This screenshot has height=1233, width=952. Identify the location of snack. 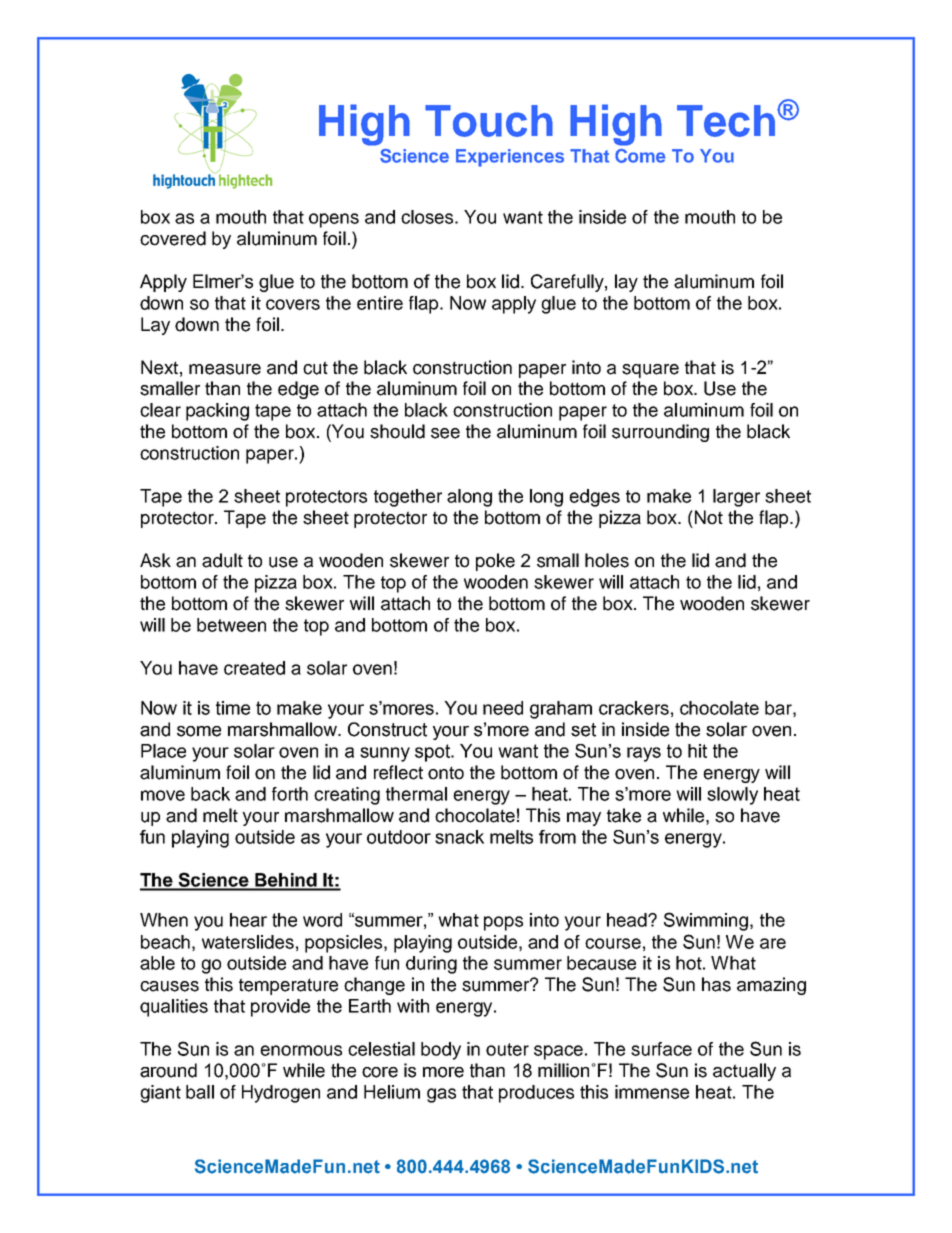
(459, 837).
